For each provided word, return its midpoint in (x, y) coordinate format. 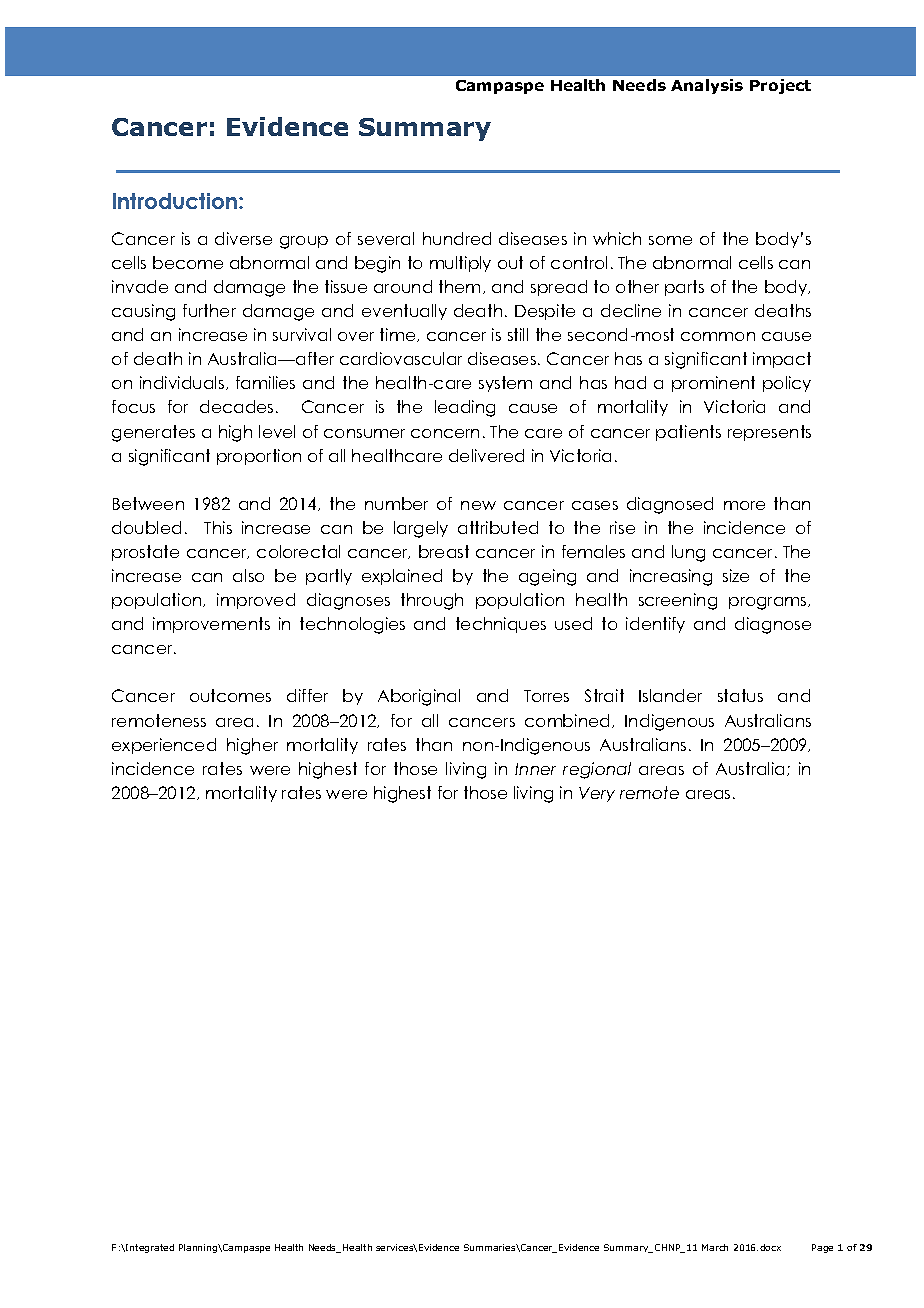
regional (597, 770)
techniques (501, 625)
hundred (457, 238)
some (670, 240)
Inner (535, 769)
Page (822, 1248)
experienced (164, 746)
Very (597, 794)
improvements (211, 625)
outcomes (230, 695)
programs (769, 603)
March (715, 1247)
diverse (243, 238)
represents (769, 433)
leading (465, 408)
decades (236, 406)
